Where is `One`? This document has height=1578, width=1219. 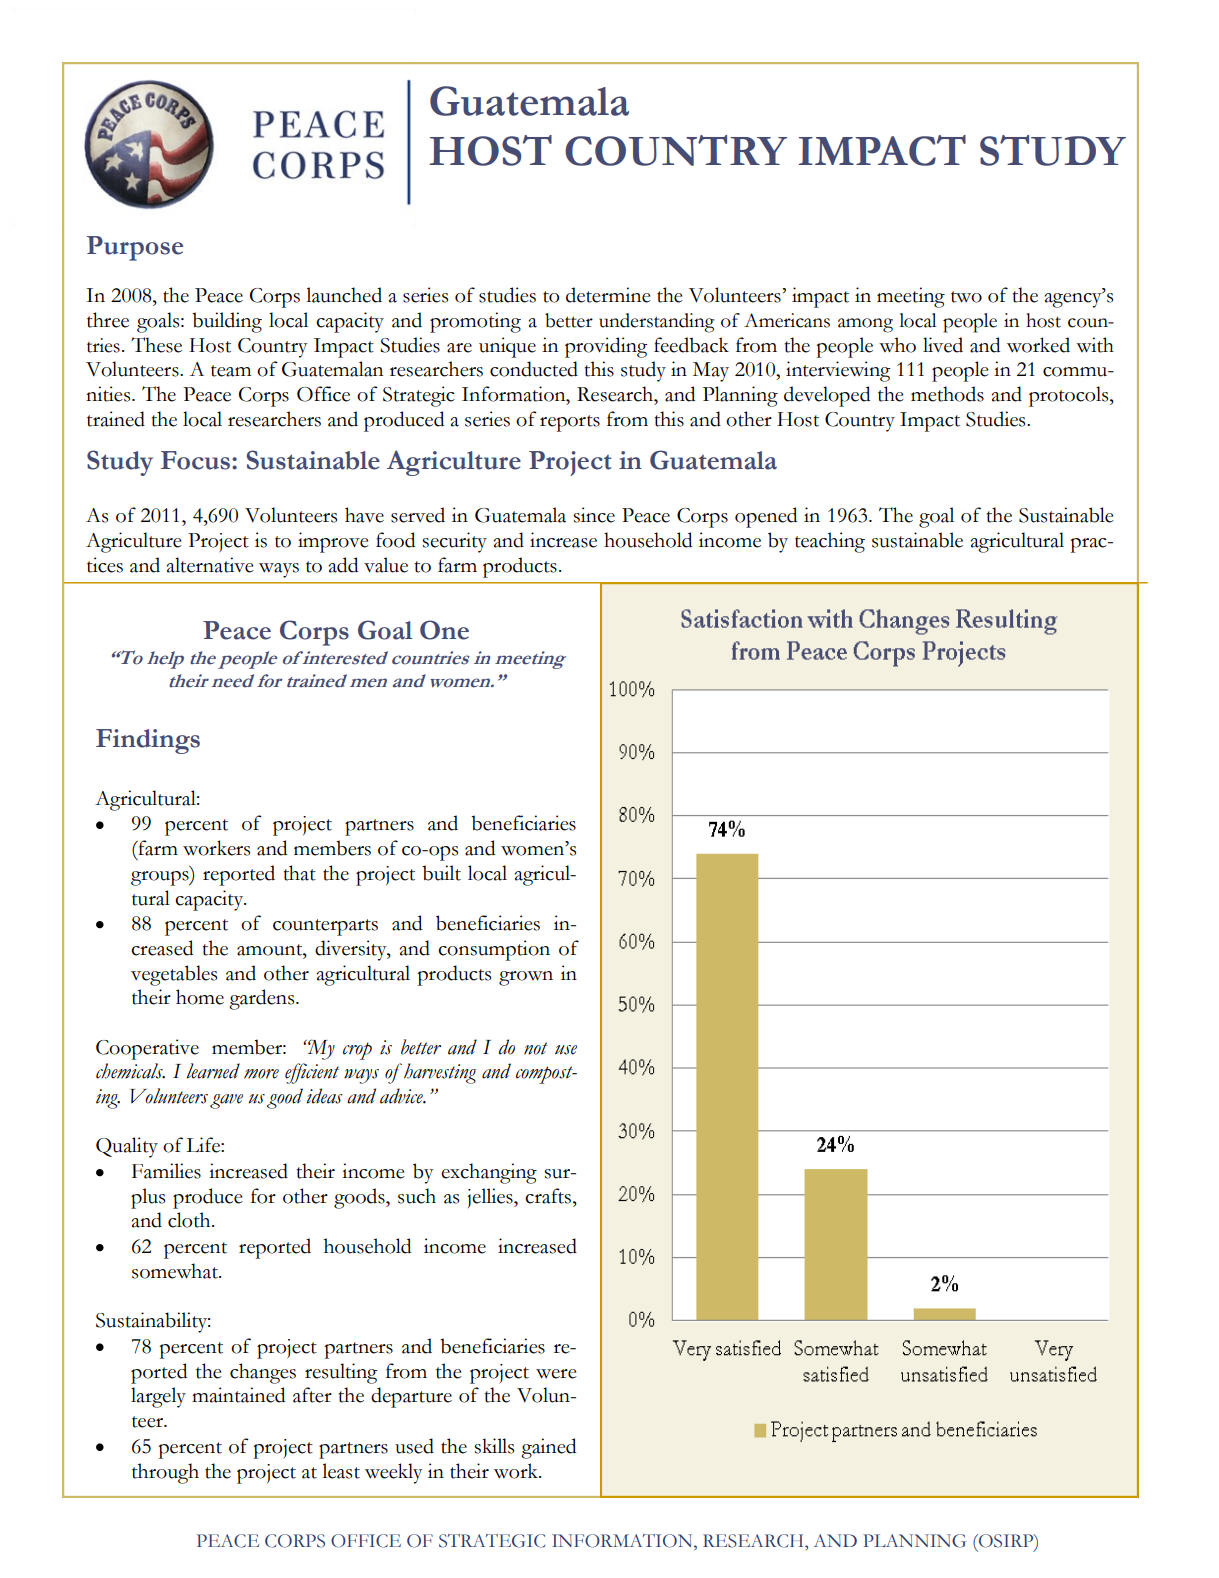 One is located at coordinates (444, 630).
